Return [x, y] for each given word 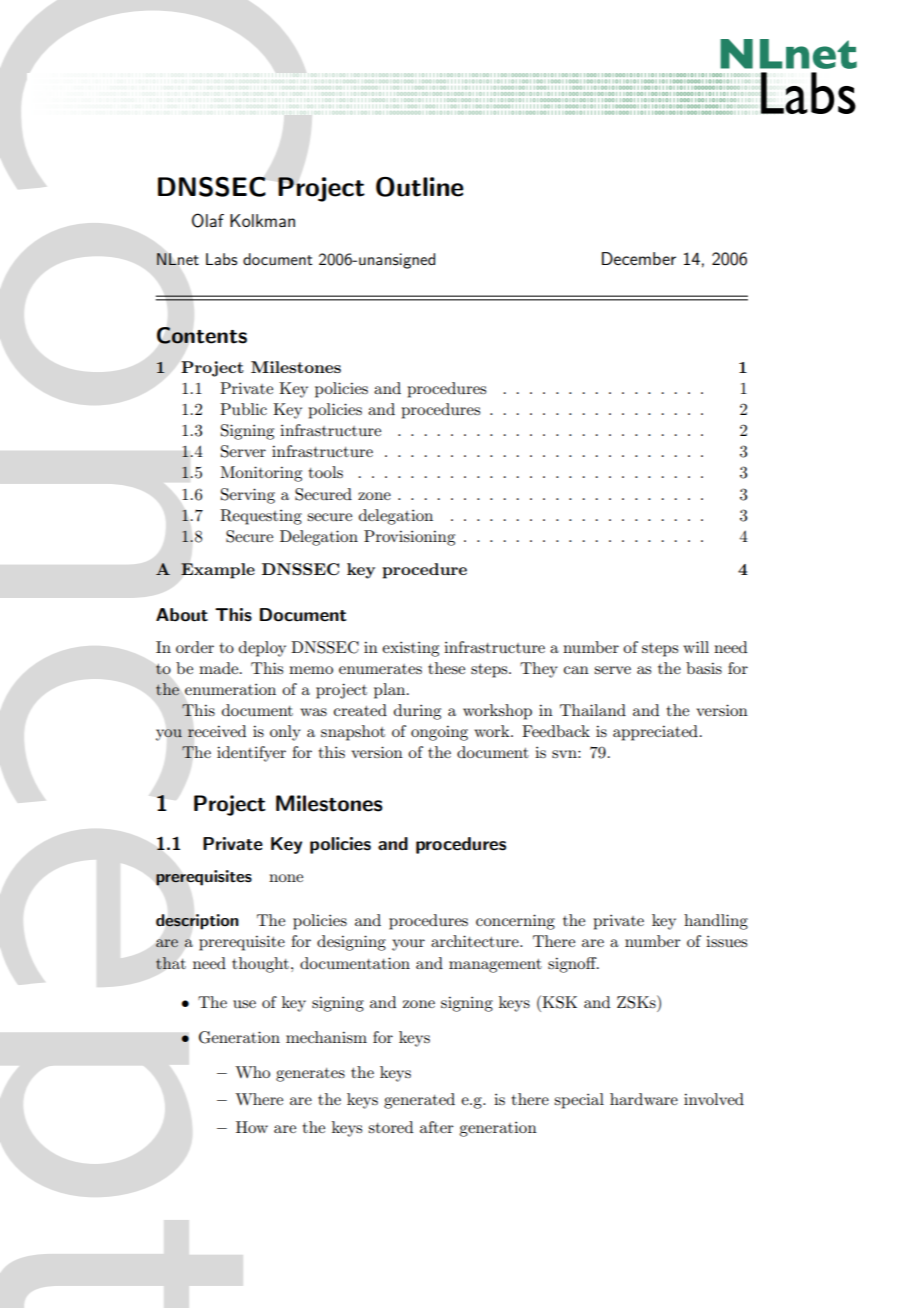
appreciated [655, 733]
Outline [420, 187]
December [639, 258]
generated [419, 1101]
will [696, 647]
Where [259, 1099]
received [216, 731]
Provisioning [409, 538]
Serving [248, 496]
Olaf [208, 220]
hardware [644, 1099]
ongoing [439, 733]
